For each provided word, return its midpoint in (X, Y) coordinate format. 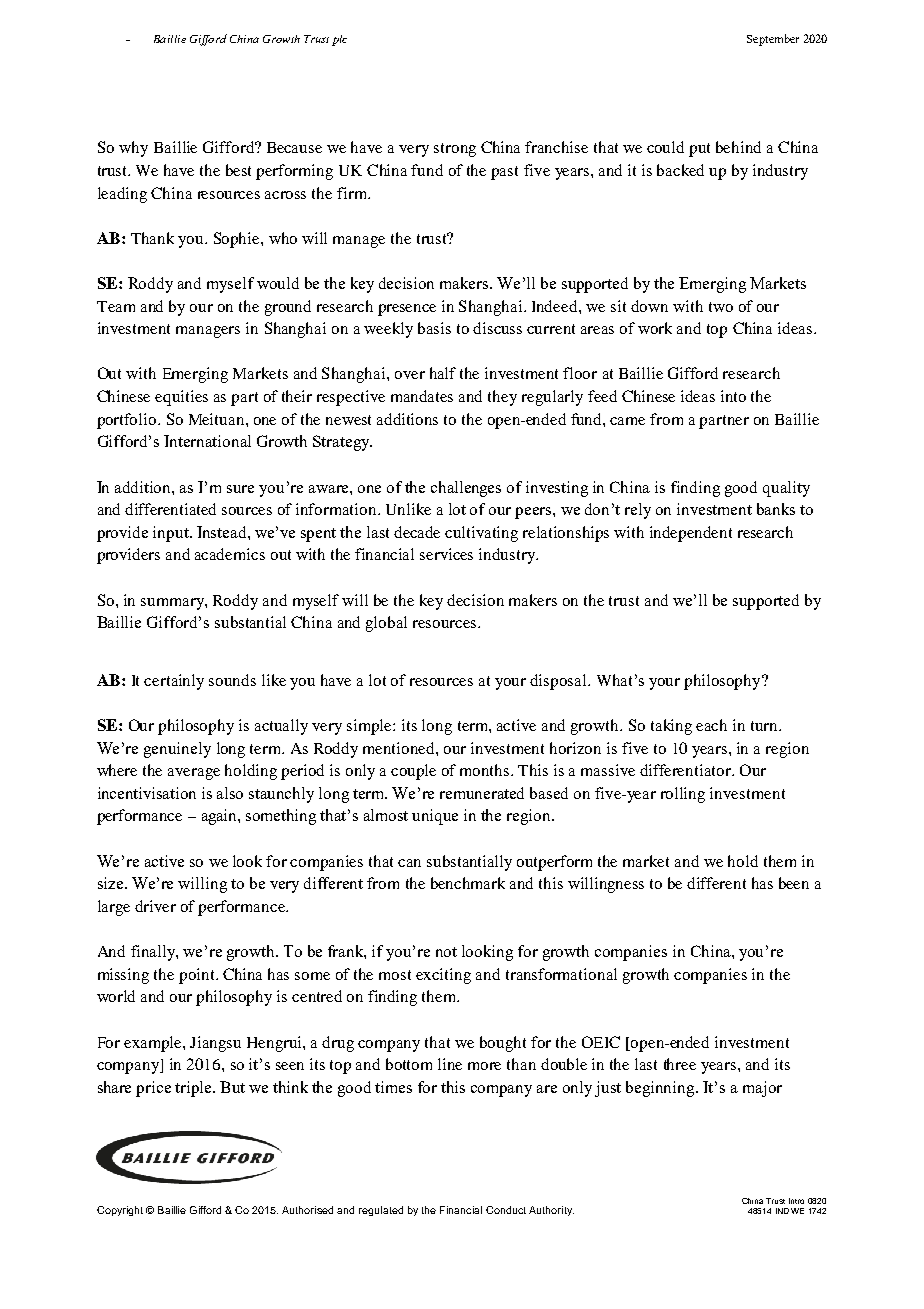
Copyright (120, 1211)
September (773, 40)
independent (691, 534)
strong (455, 150)
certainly (174, 682)
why (133, 149)
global (386, 624)
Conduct (506, 1210)
